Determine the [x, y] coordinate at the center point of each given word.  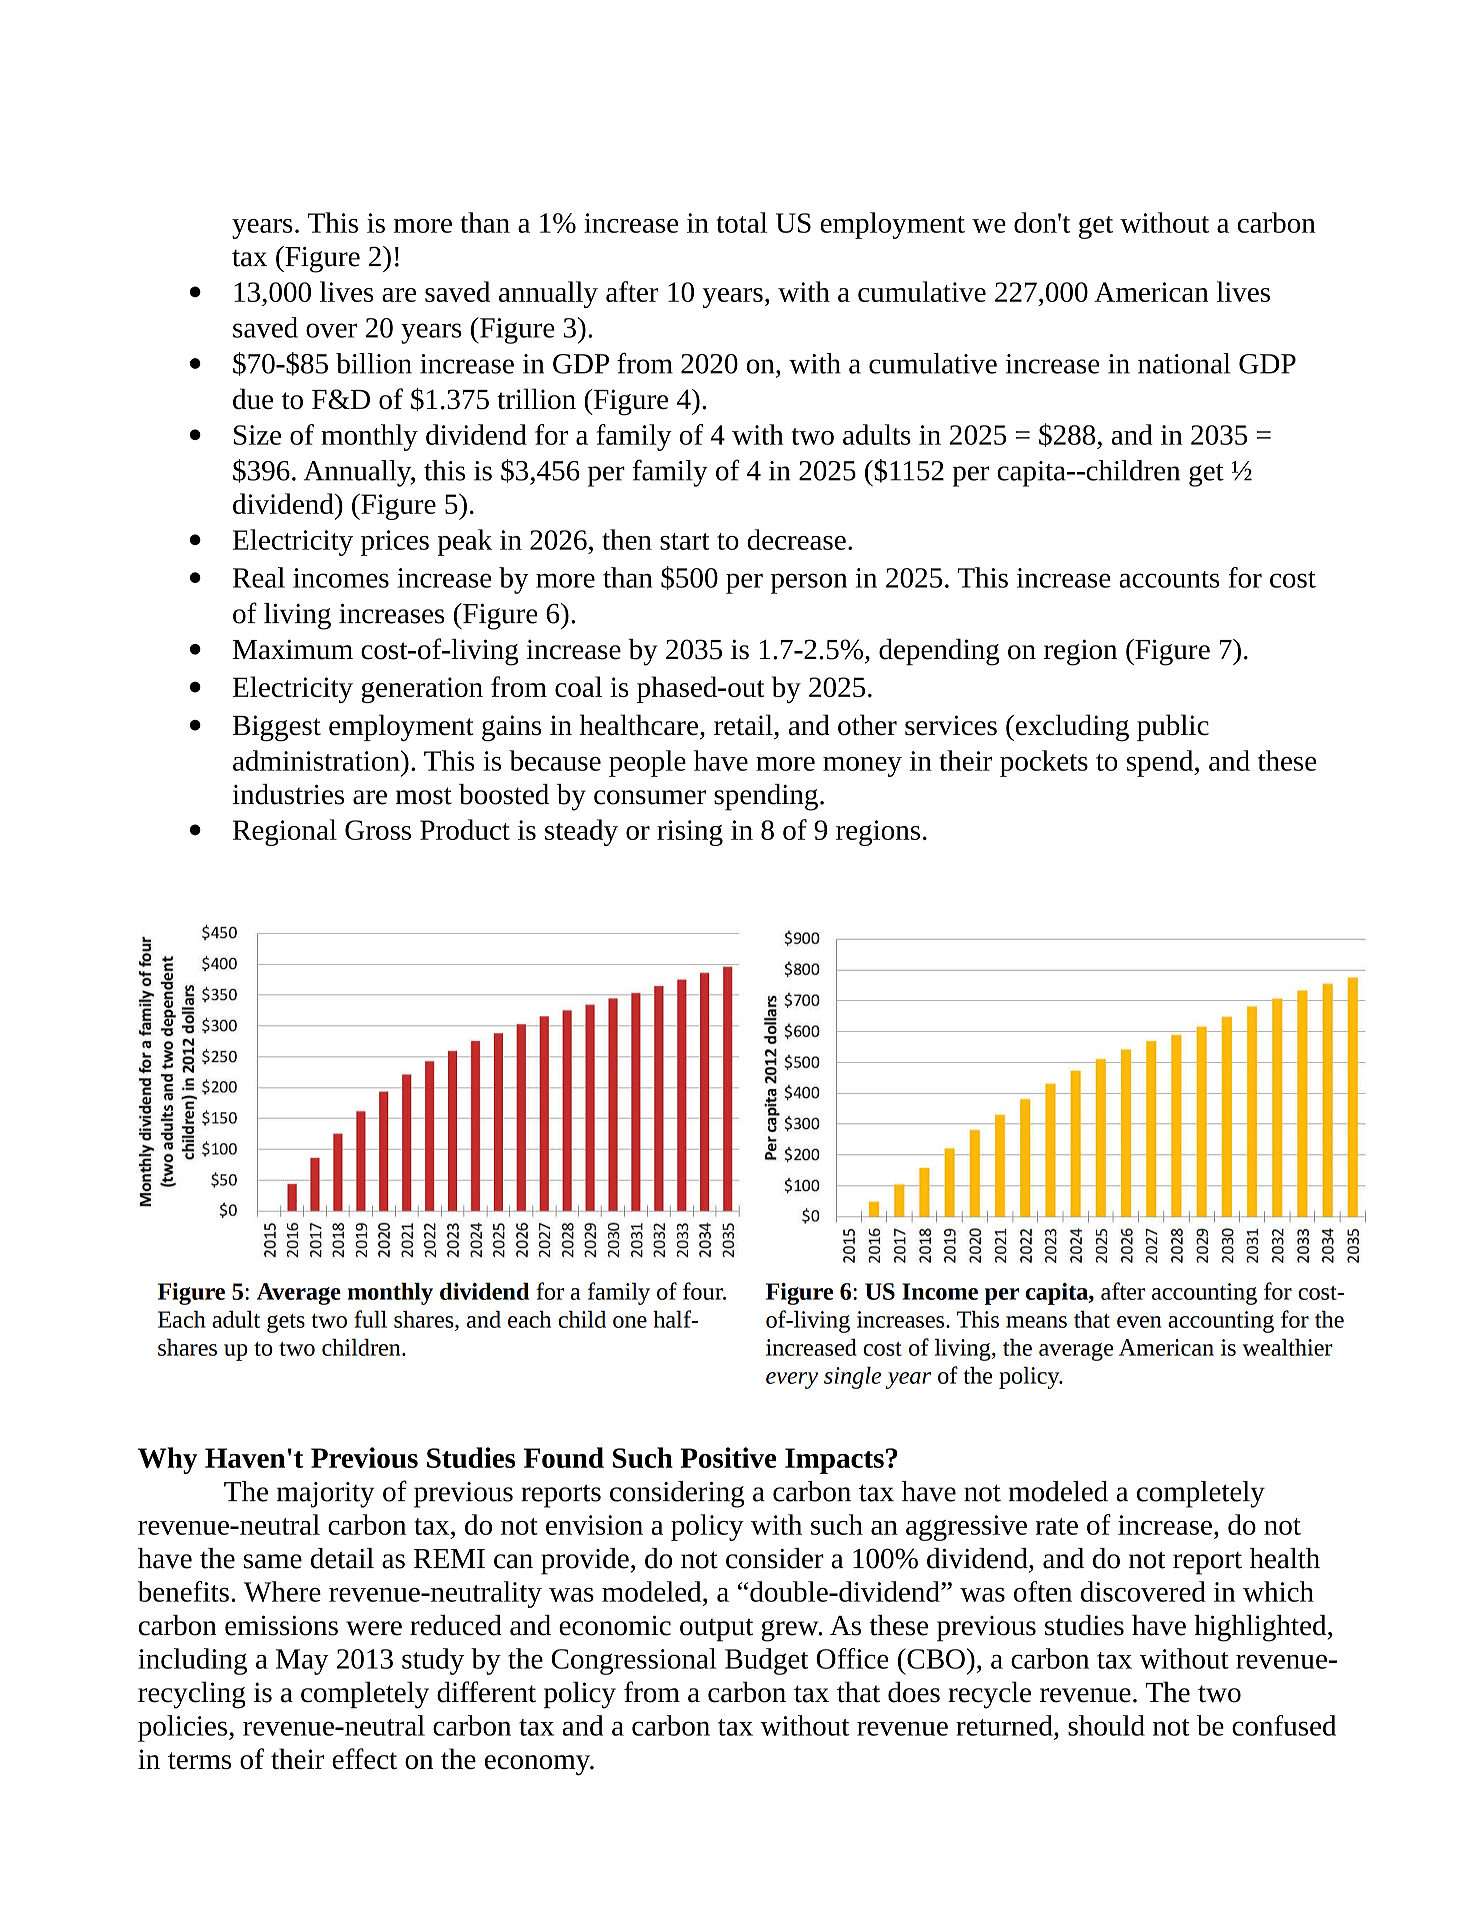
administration [317, 760]
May [302, 1662]
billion [374, 363]
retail [743, 725]
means [1036, 1322]
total [741, 222]
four [704, 1291]
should [1106, 1725]
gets [286, 1323]
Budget [766, 1661]
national [1184, 363]
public [1173, 727]
